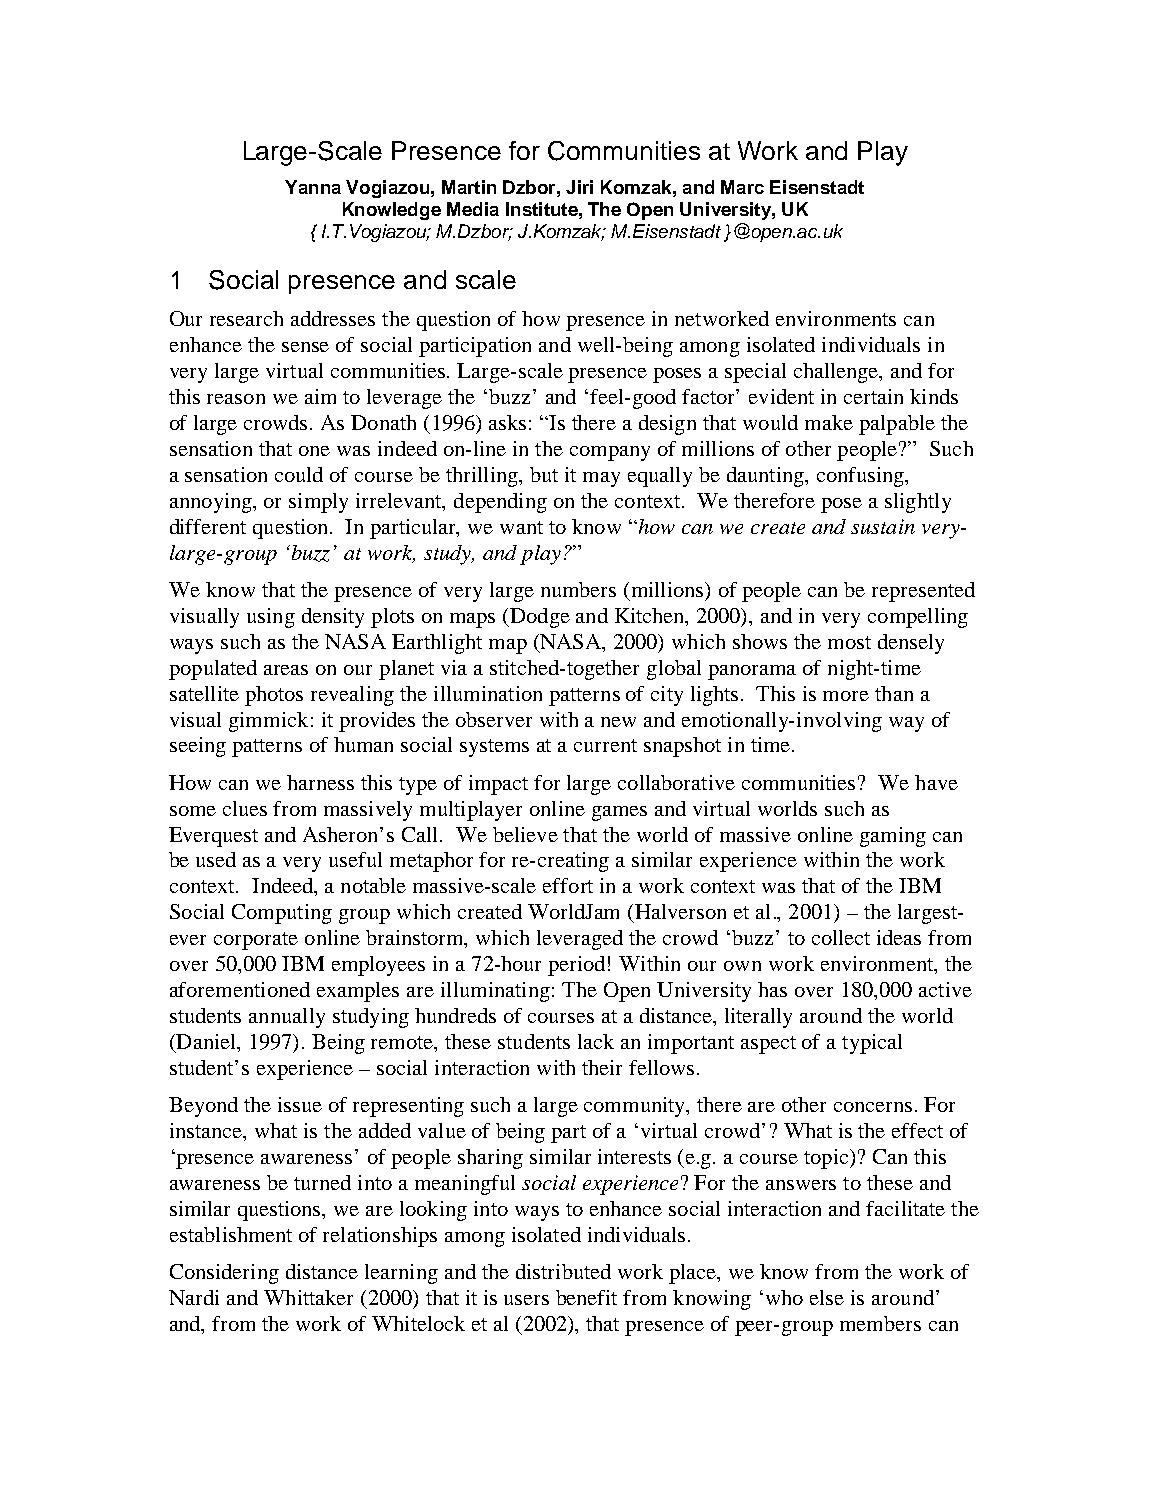 This document has height=1488, width=1150. What do you see at coordinates (586, 1297) in the document?
I see `benefit` at bounding box center [586, 1297].
